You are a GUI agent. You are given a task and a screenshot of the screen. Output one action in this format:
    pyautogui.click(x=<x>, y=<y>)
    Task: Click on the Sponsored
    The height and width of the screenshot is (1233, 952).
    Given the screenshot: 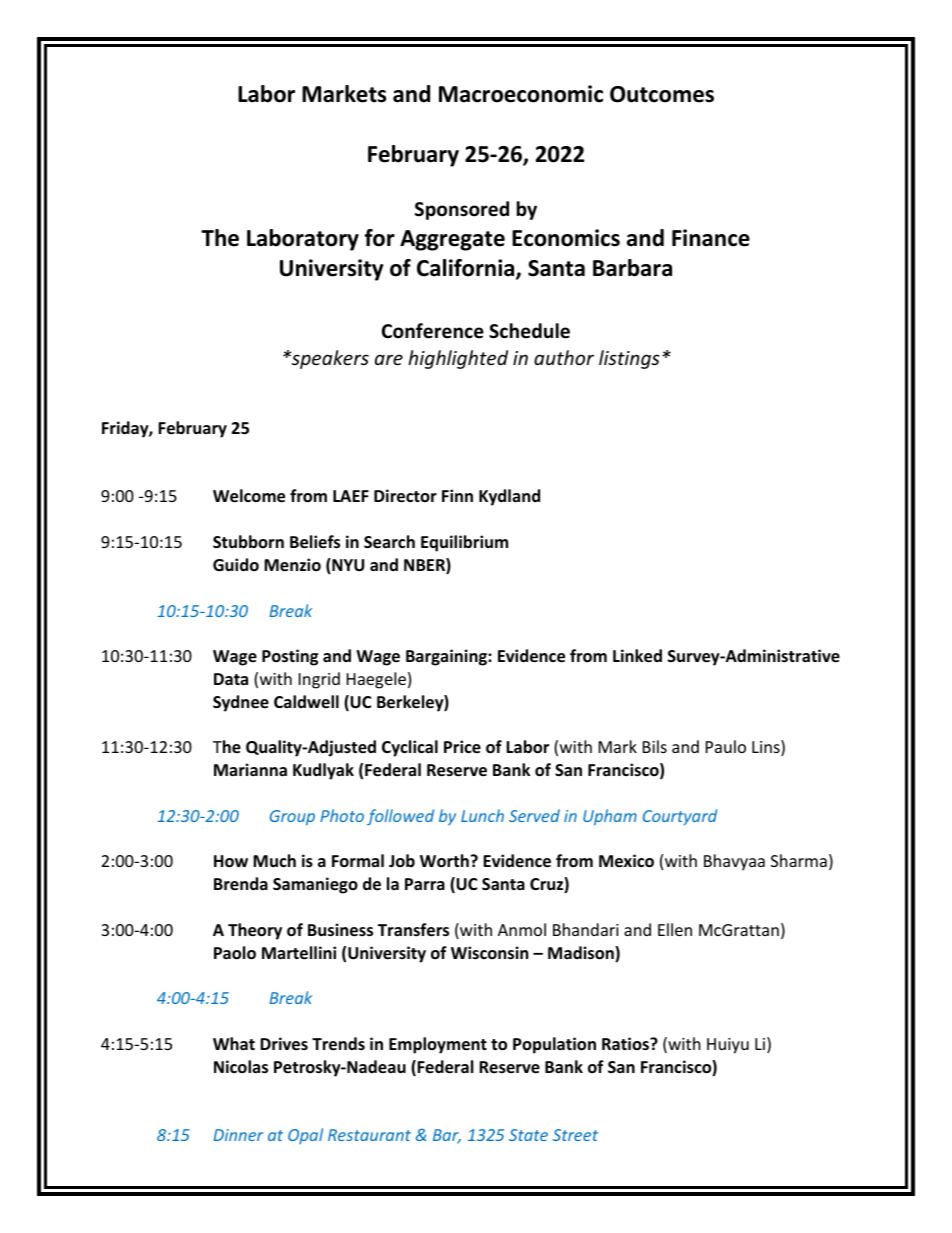 What is the action you would take?
    pyautogui.click(x=462, y=210)
